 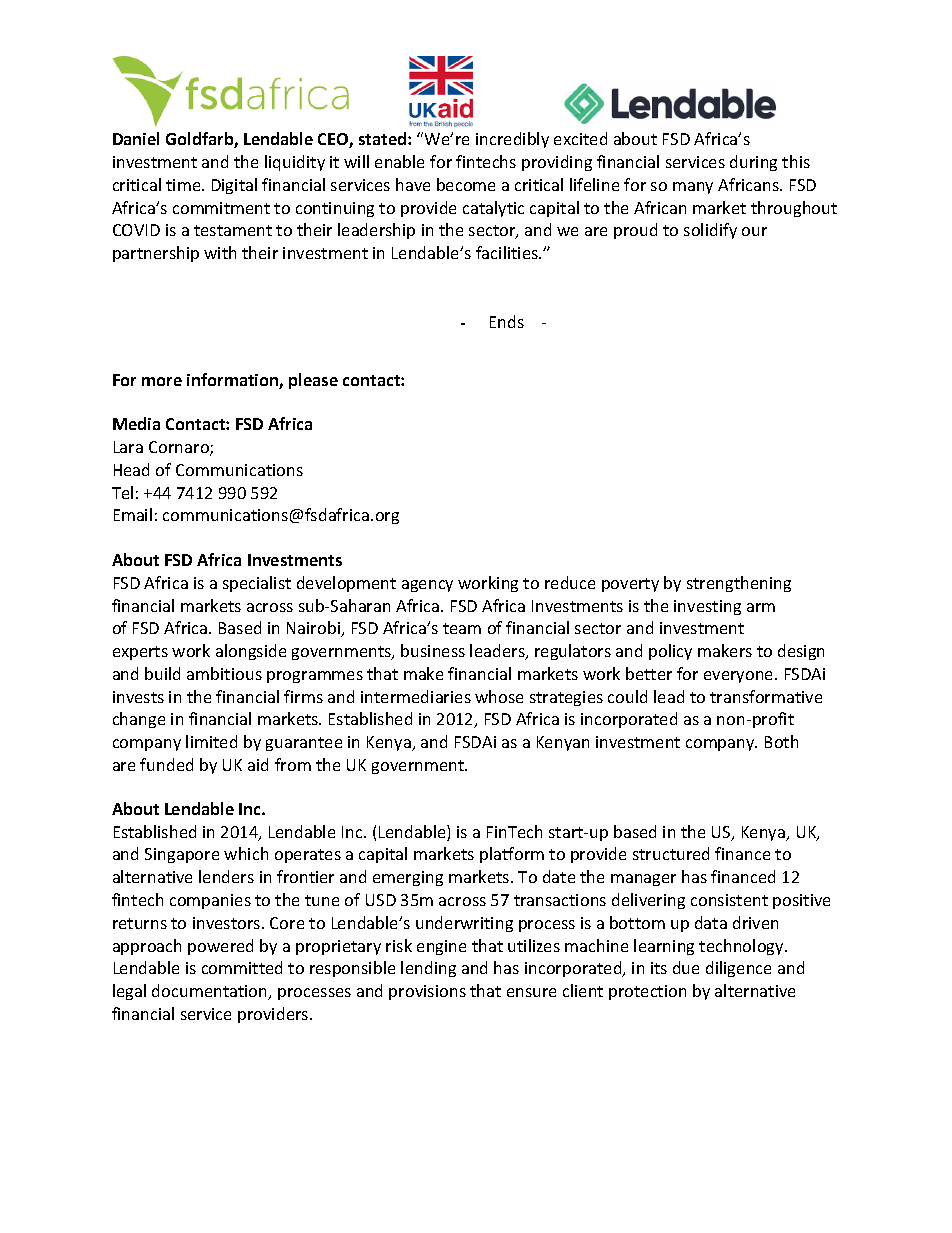 I want to click on during, so click(x=753, y=163).
